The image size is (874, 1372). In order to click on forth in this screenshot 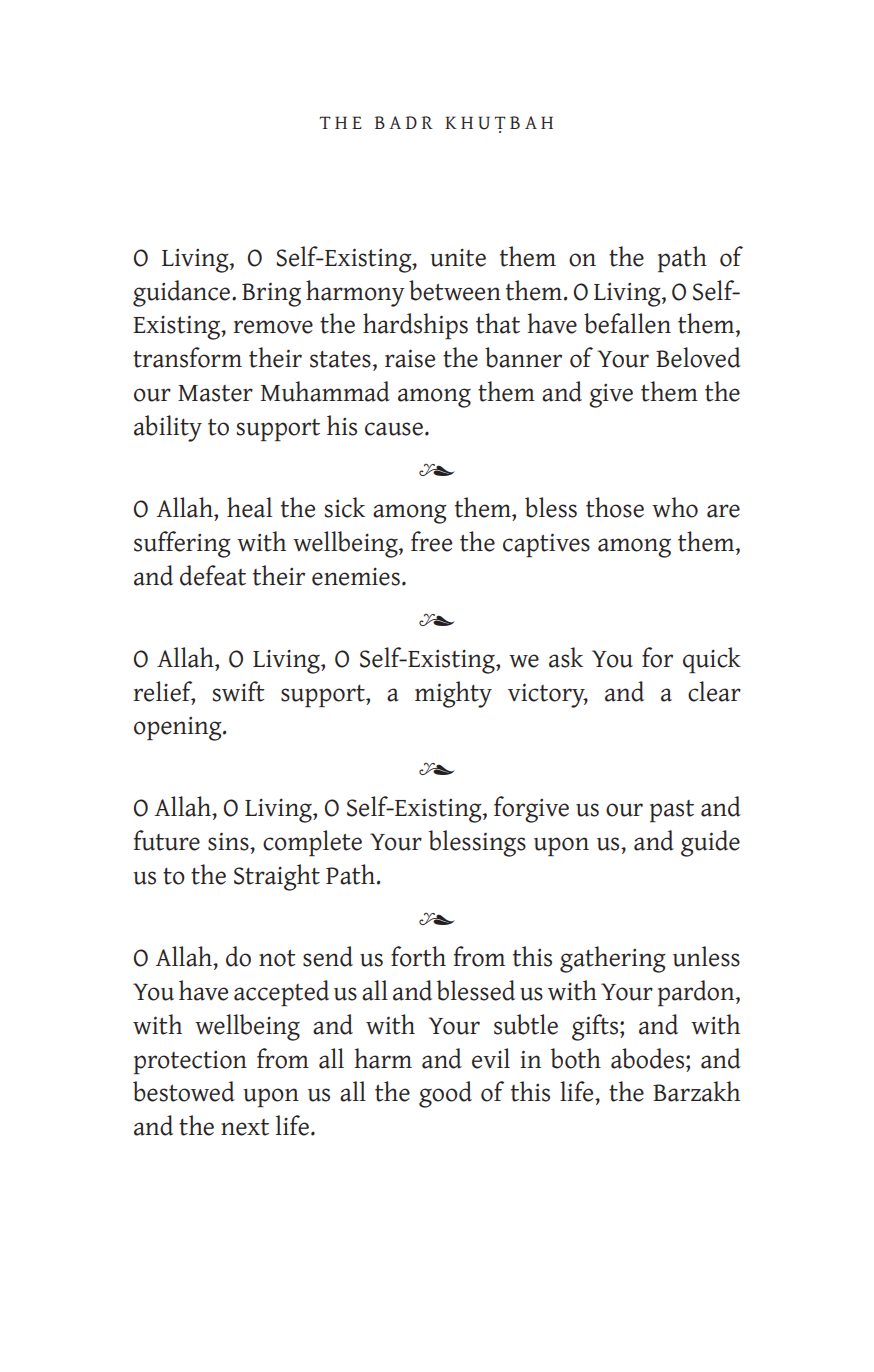, I will do `click(418, 956)`.
